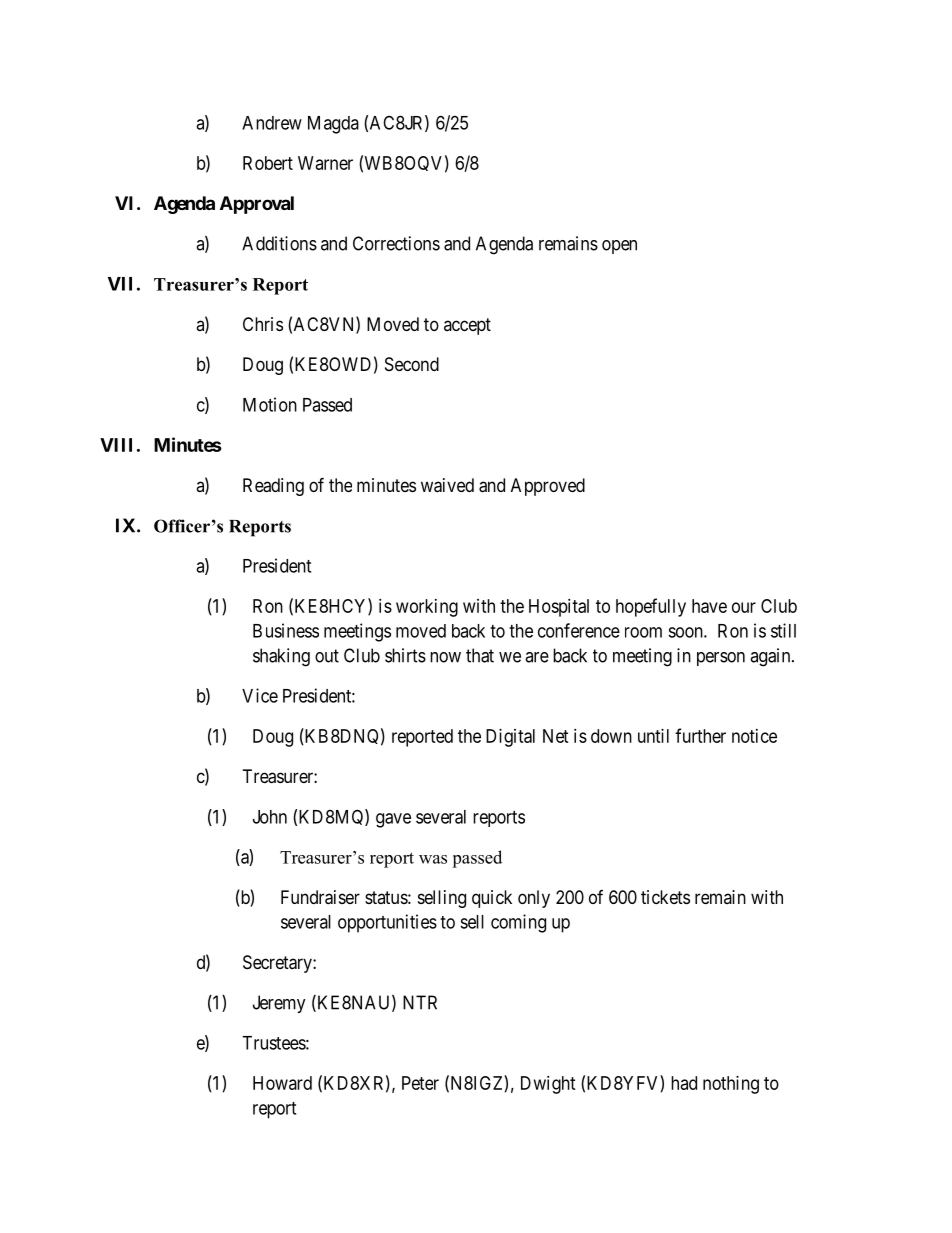  Describe the element at coordinates (420, 1083) in the document. I see `Peter` at that location.
